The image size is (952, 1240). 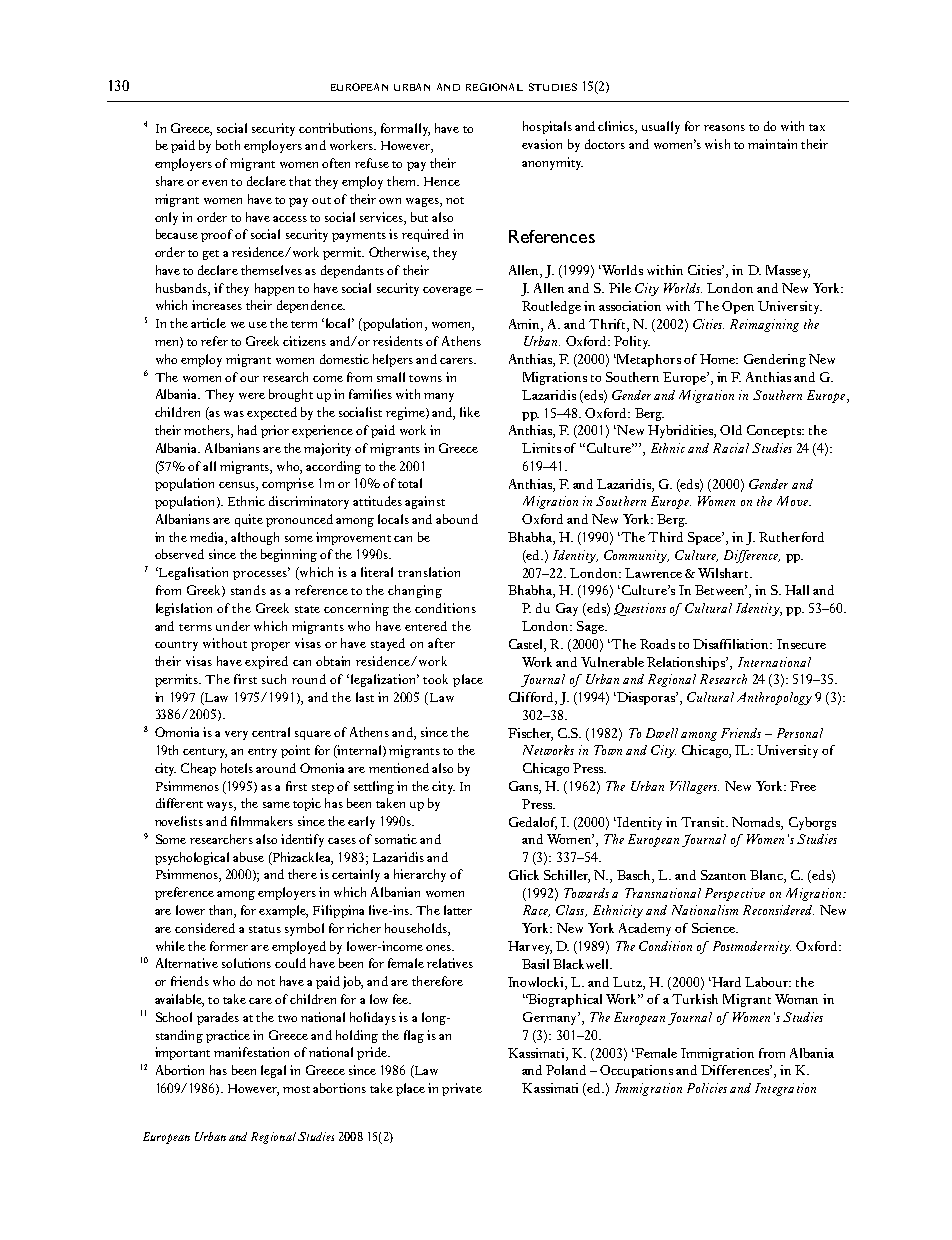 What do you see at coordinates (251, 1052) in the screenshot?
I see `manifestation` at bounding box center [251, 1052].
